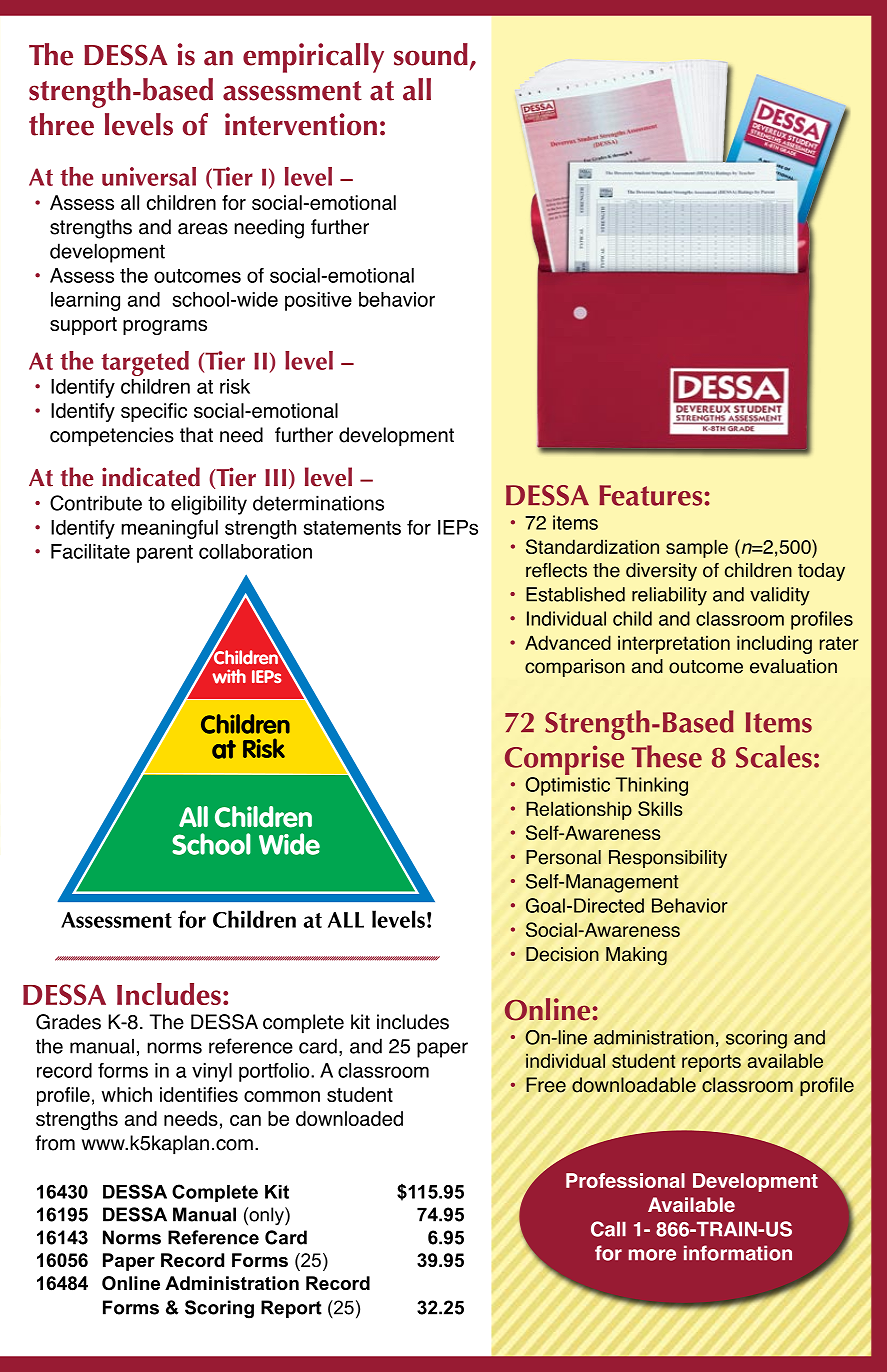 This image has height=1372, width=887. What do you see at coordinates (61, 124) in the image?
I see `three` at bounding box center [61, 124].
